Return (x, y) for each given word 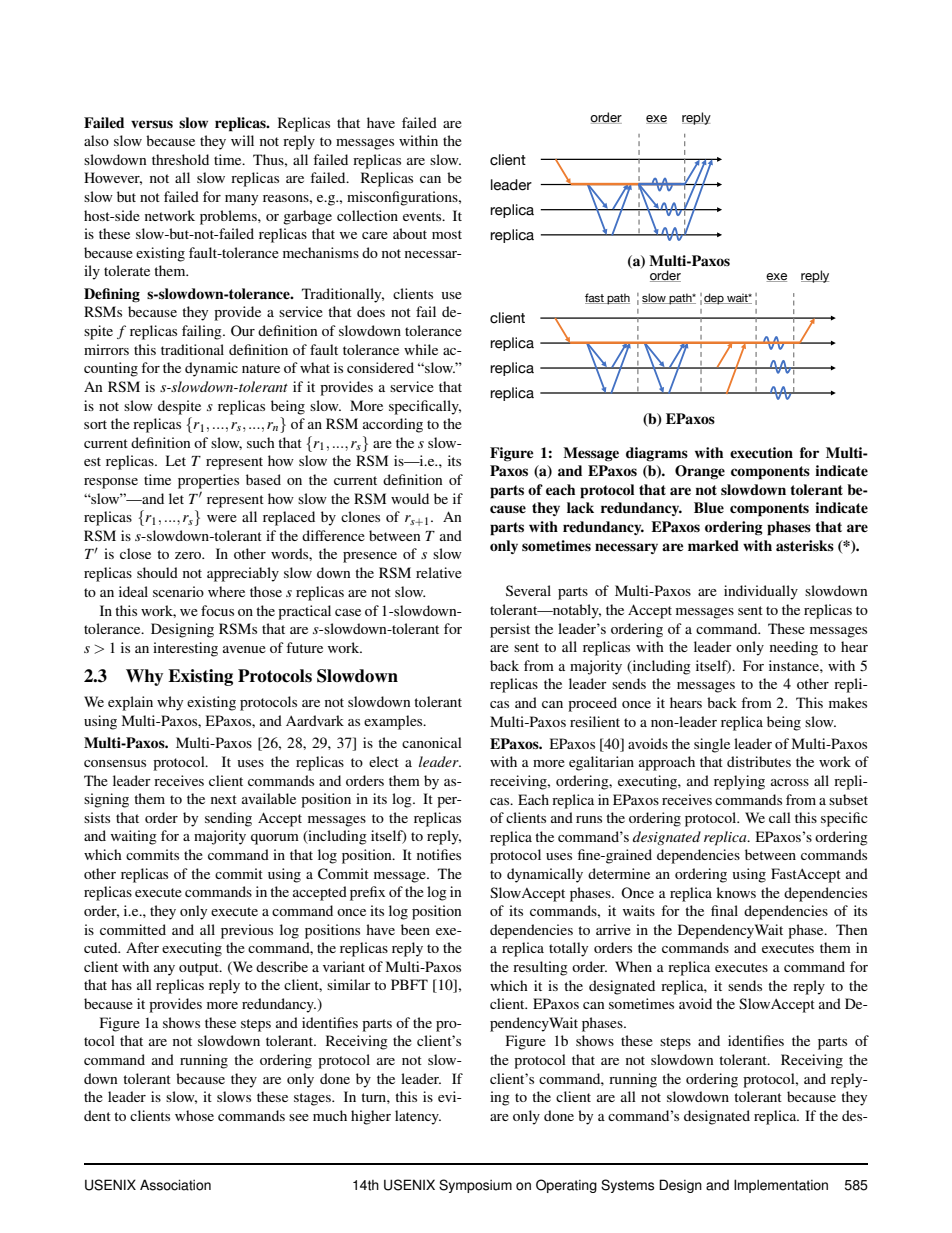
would (410, 498)
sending (228, 819)
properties (208, 481)
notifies (439, 854)
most (447, 234)
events (423, 216)
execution (761, 453)
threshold (180, 159)
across (790, 782)
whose (194, 1115)
